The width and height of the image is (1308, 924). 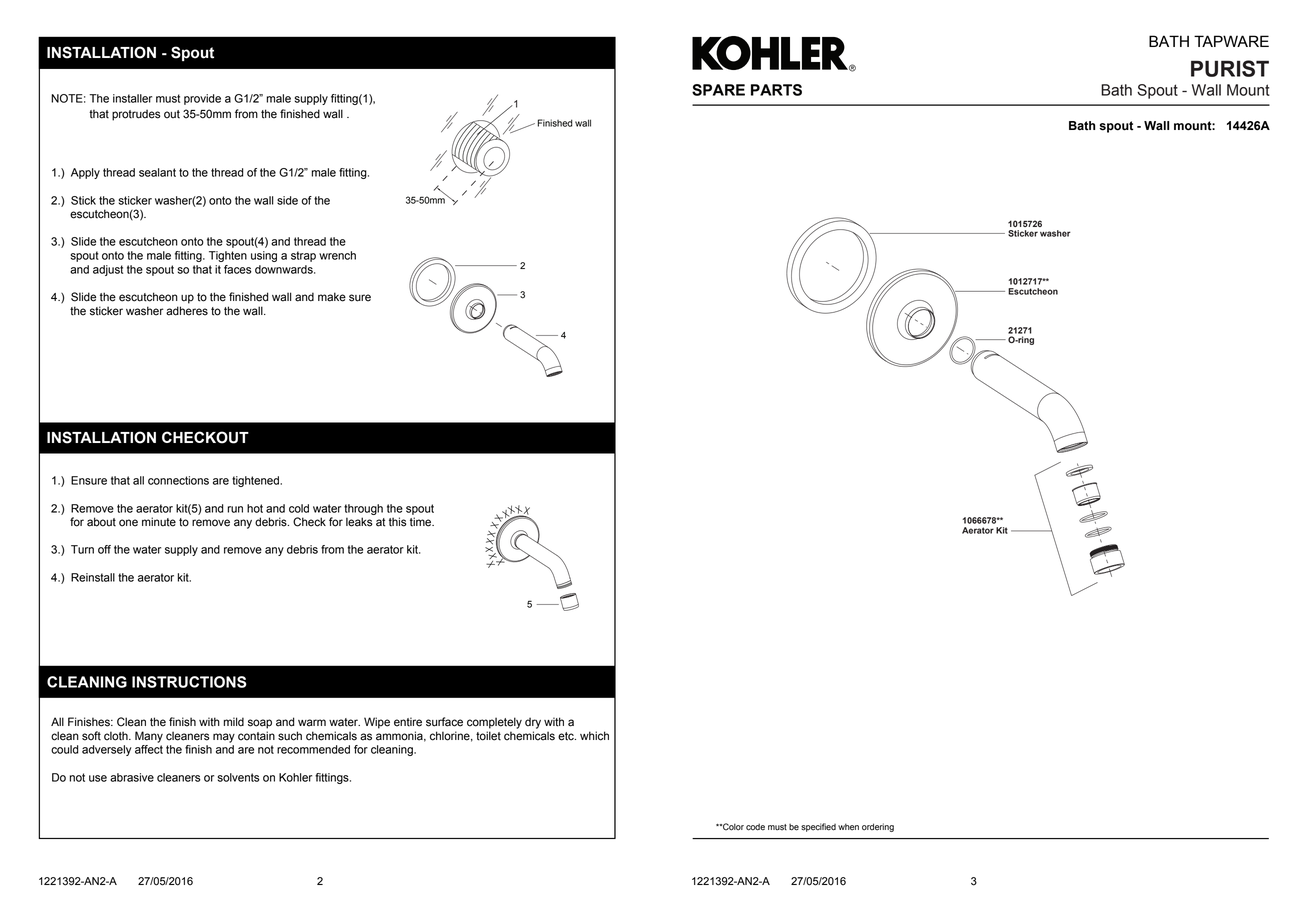 What do you see at coordinates (848, 827) in the image?
I see `when` at bounding box center [848, 827].
